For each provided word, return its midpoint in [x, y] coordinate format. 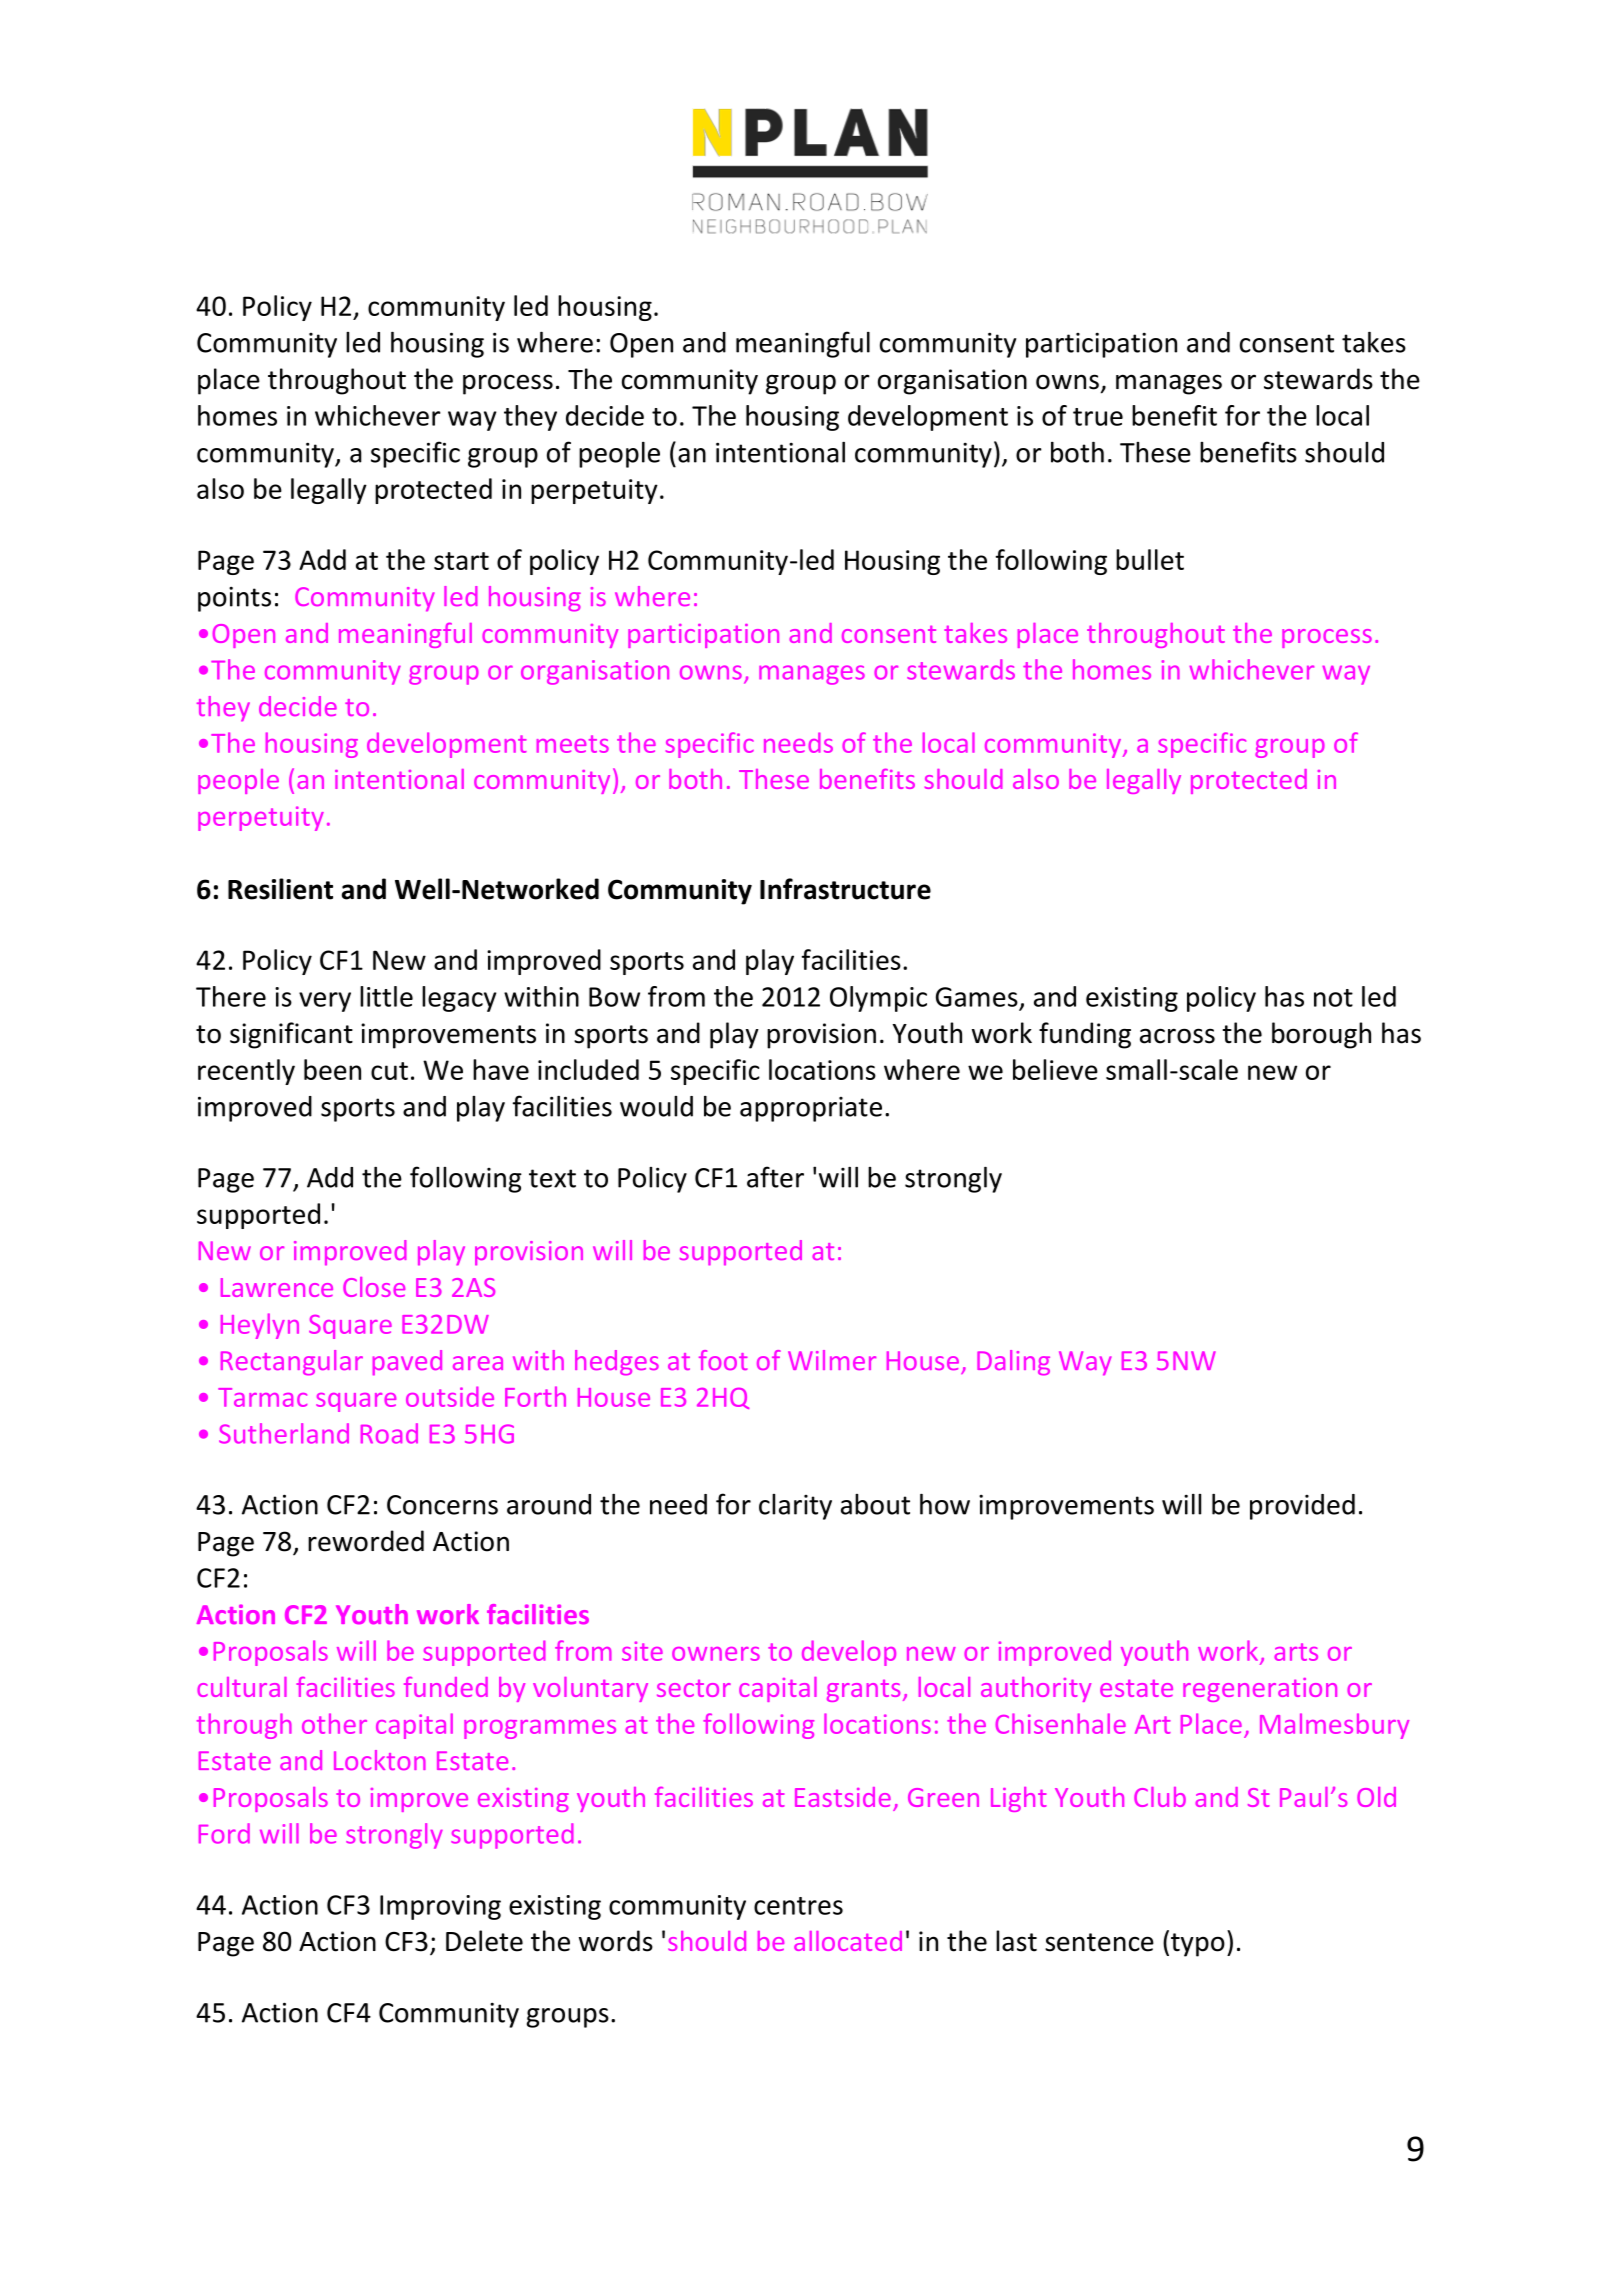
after [775, 1177]
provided [1302, 1507]
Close [374, 1287]
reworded [366, 1541]
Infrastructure [845, 889]
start [461, 561]
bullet [1150, 559]
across [1177, 1036]
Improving [440, 1907]
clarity [795, 1507]
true [1098, 417]
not [1333, 998]
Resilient [280, 889]
